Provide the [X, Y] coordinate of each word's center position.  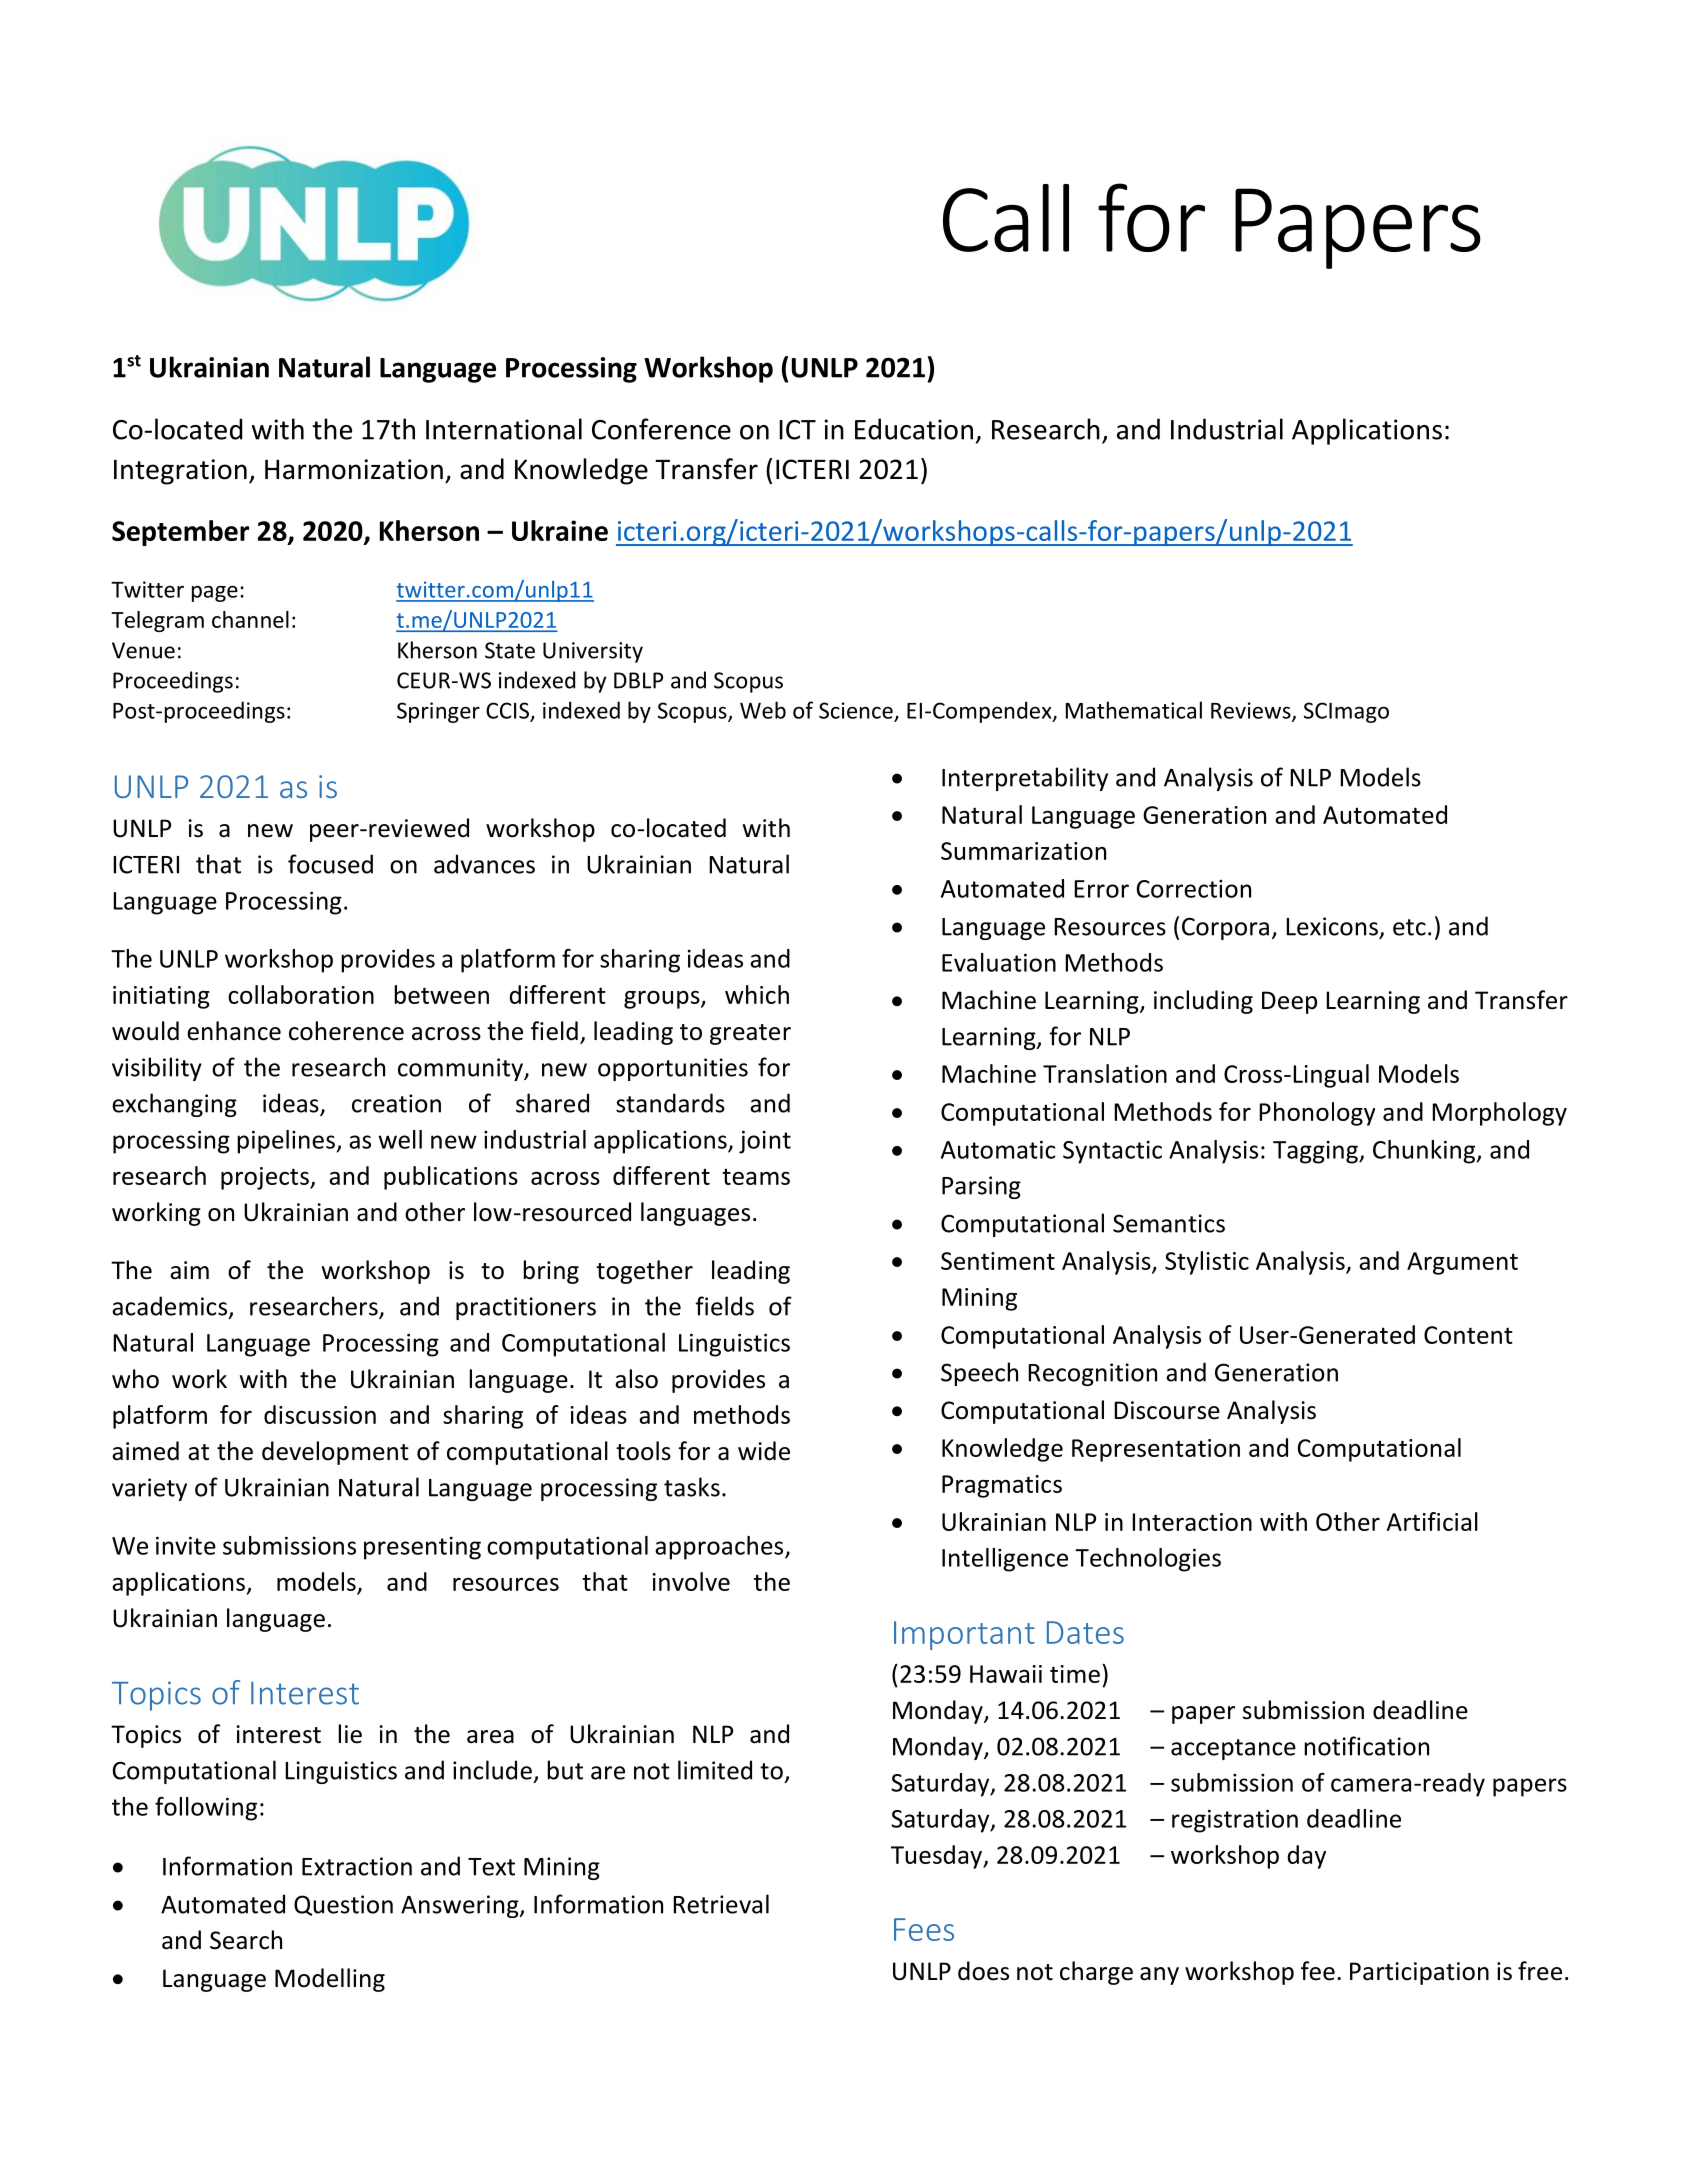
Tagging [1316, 1152]
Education [914, 429]
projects [266, 1178]
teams [756, 1176]
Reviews [1252, 711]
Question [343, 1905]
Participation [1419, 1973]
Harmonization [354, 469]
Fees [924, 1929]
